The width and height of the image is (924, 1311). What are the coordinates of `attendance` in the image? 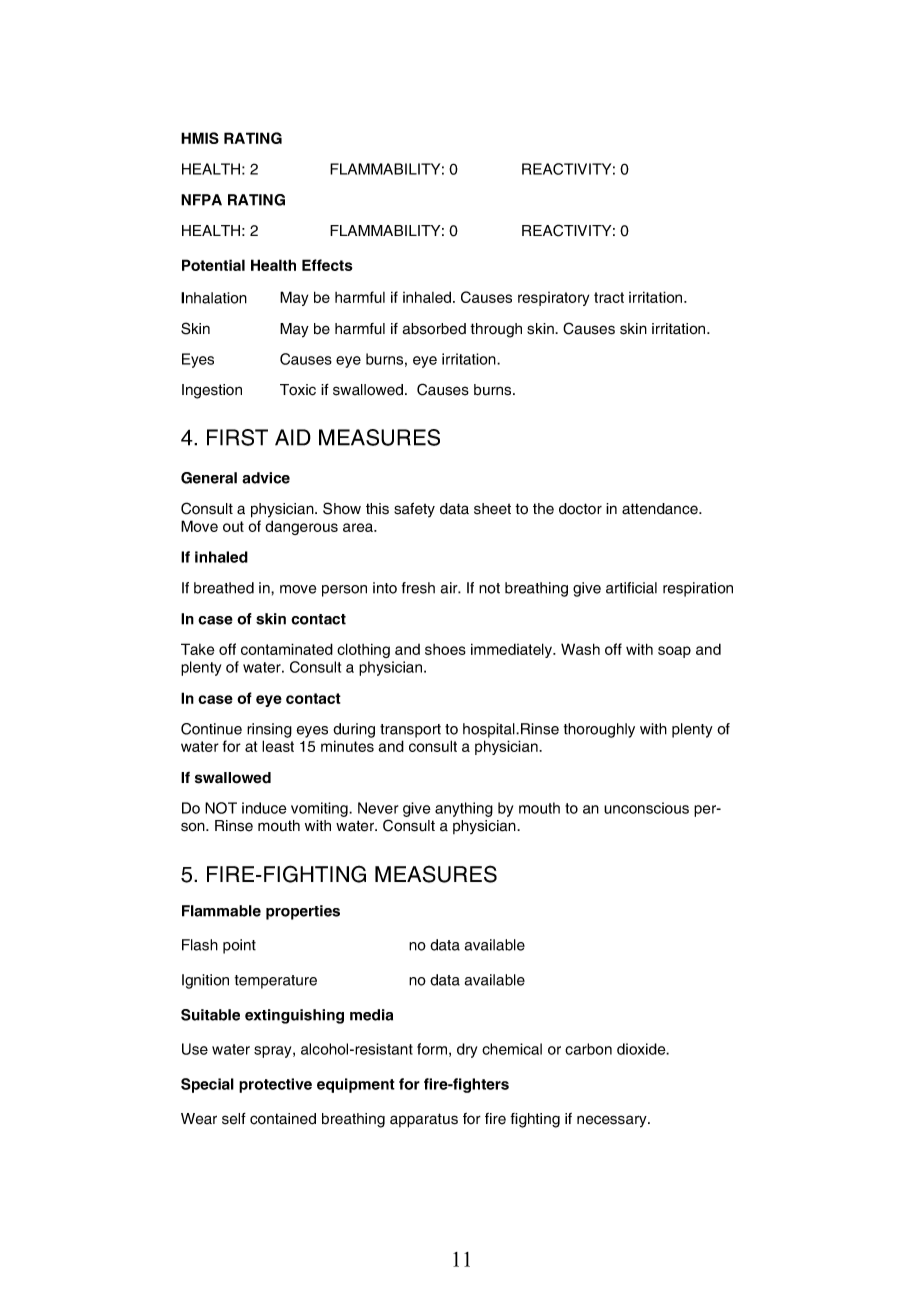 It's located at (661, 509).
